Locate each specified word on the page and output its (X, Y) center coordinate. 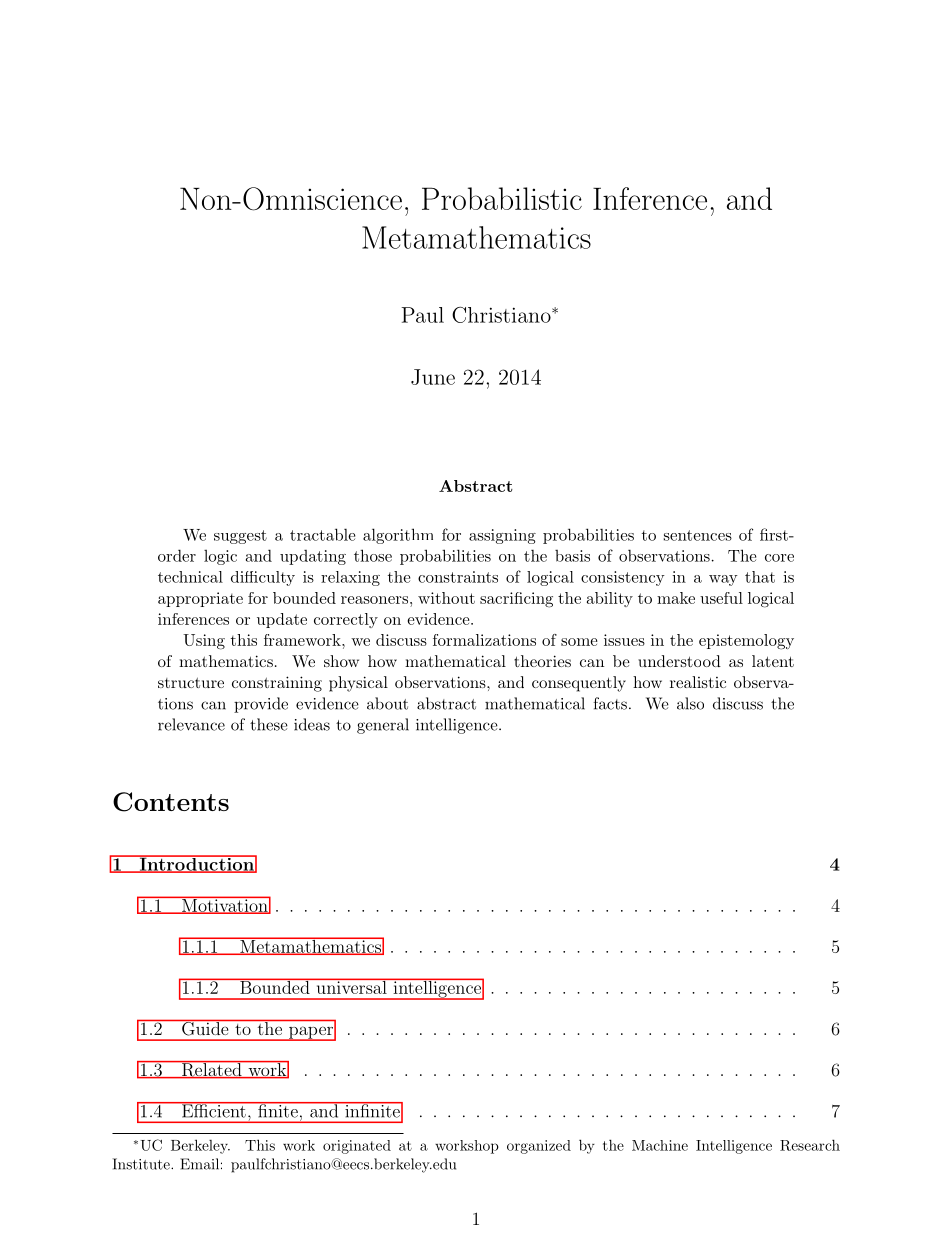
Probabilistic (502, 198)
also (690, 703)
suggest (240, 537)
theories (542, 661)
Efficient (213, 1110)
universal (351, 986)
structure (191, 682)
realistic (698, 682)
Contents (171, 802)
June (433, 377)
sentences (698, 535)
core (779, 558)
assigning (502, 536)
